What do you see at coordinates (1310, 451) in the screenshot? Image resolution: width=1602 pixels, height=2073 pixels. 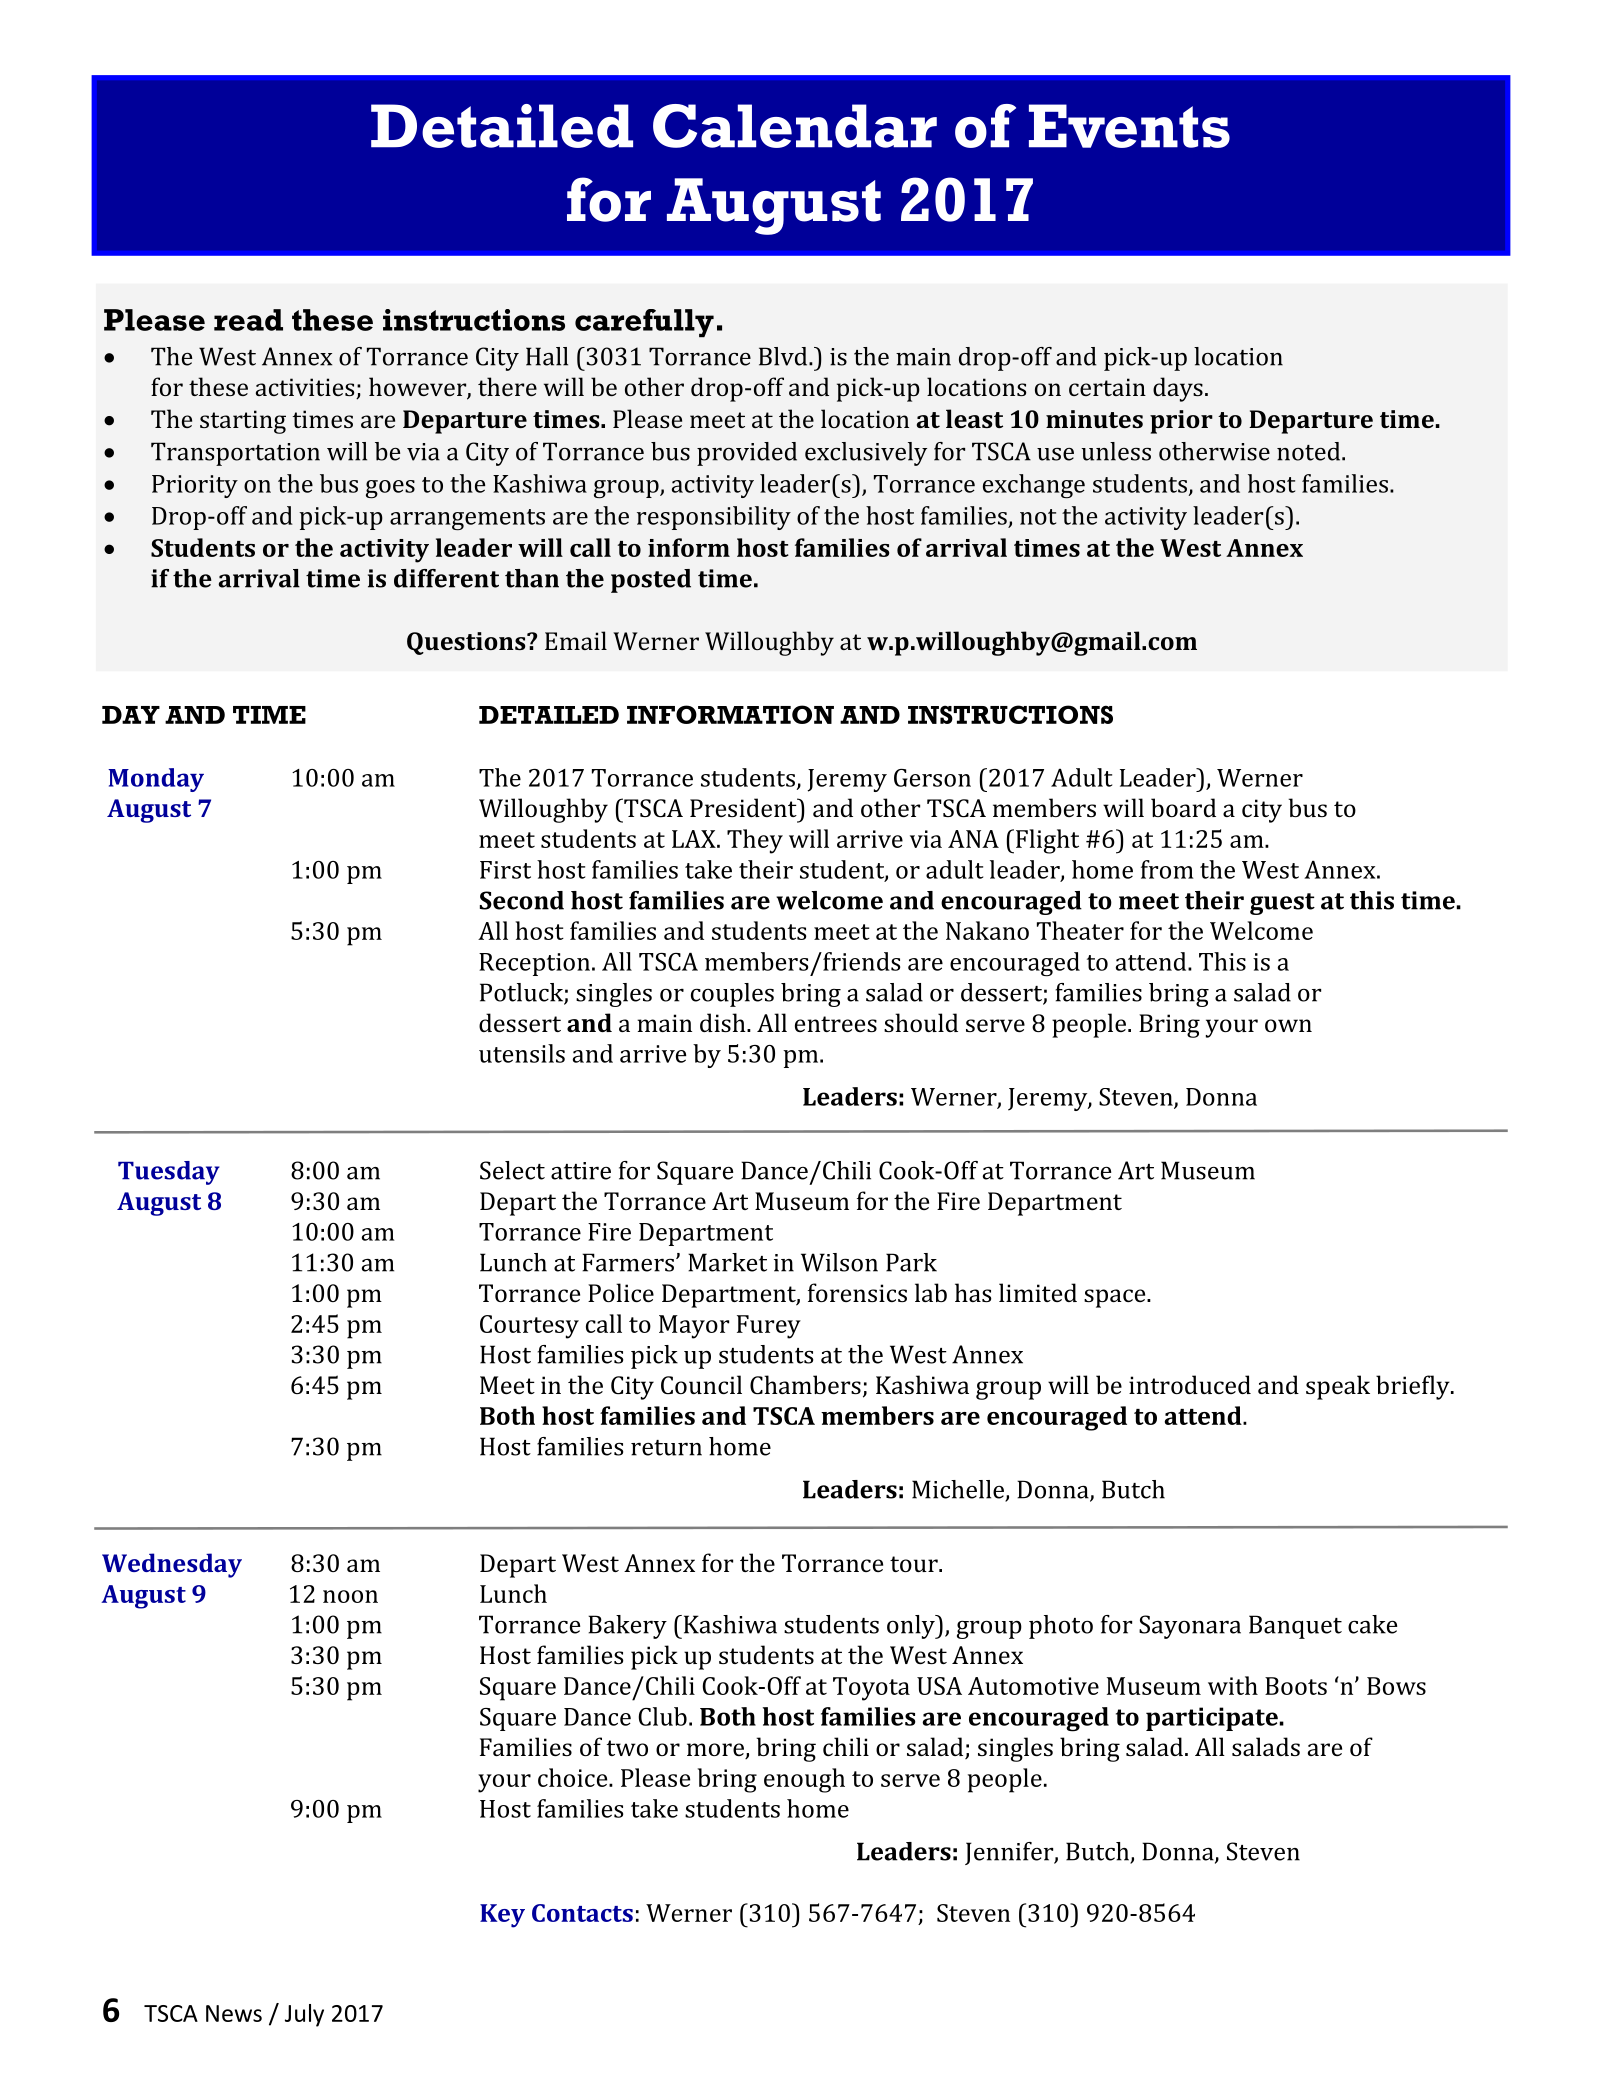 I see `noted` at bounding box center [1310, 451].
